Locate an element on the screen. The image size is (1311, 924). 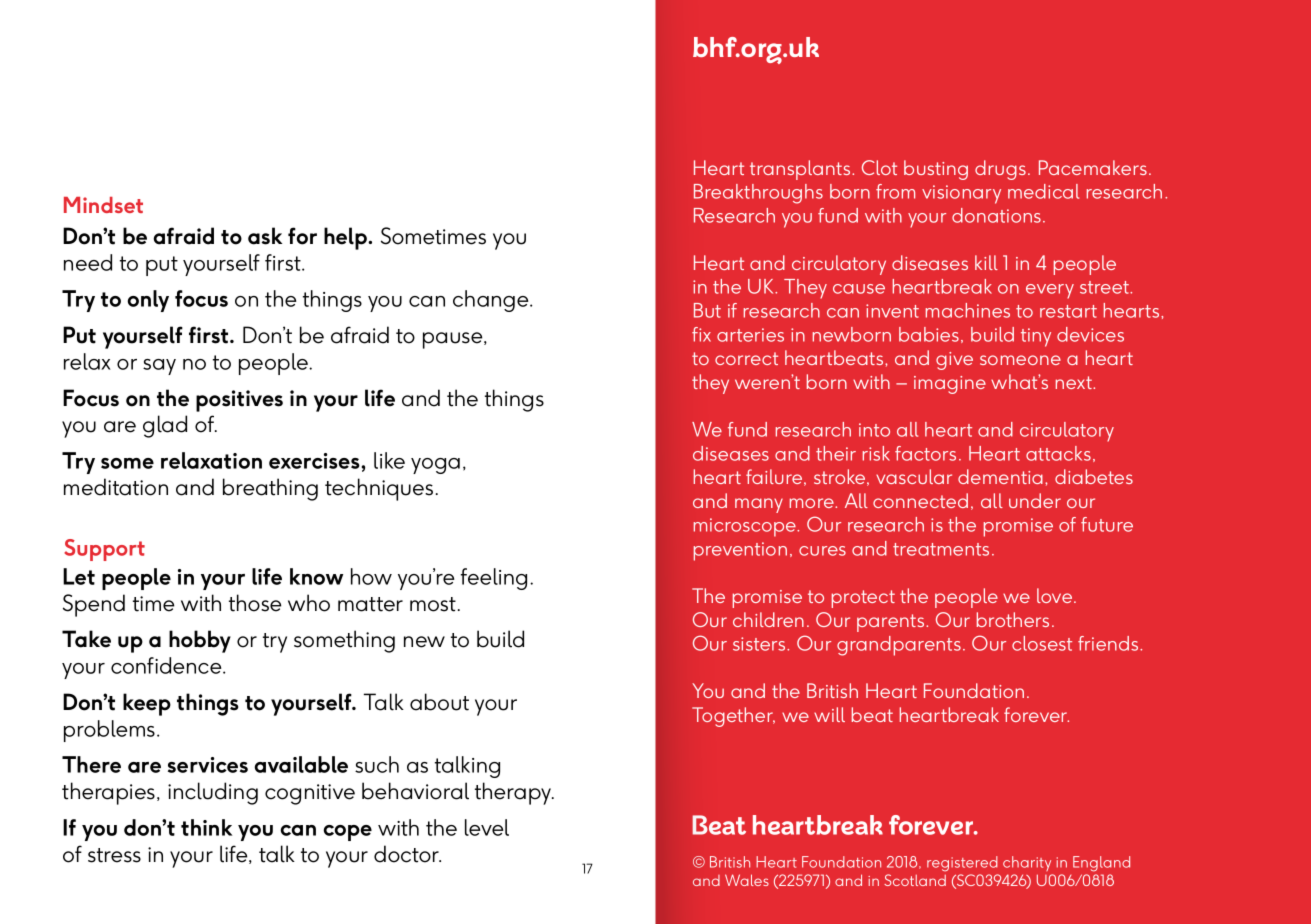
correct is located at coordinates (746, 358).
